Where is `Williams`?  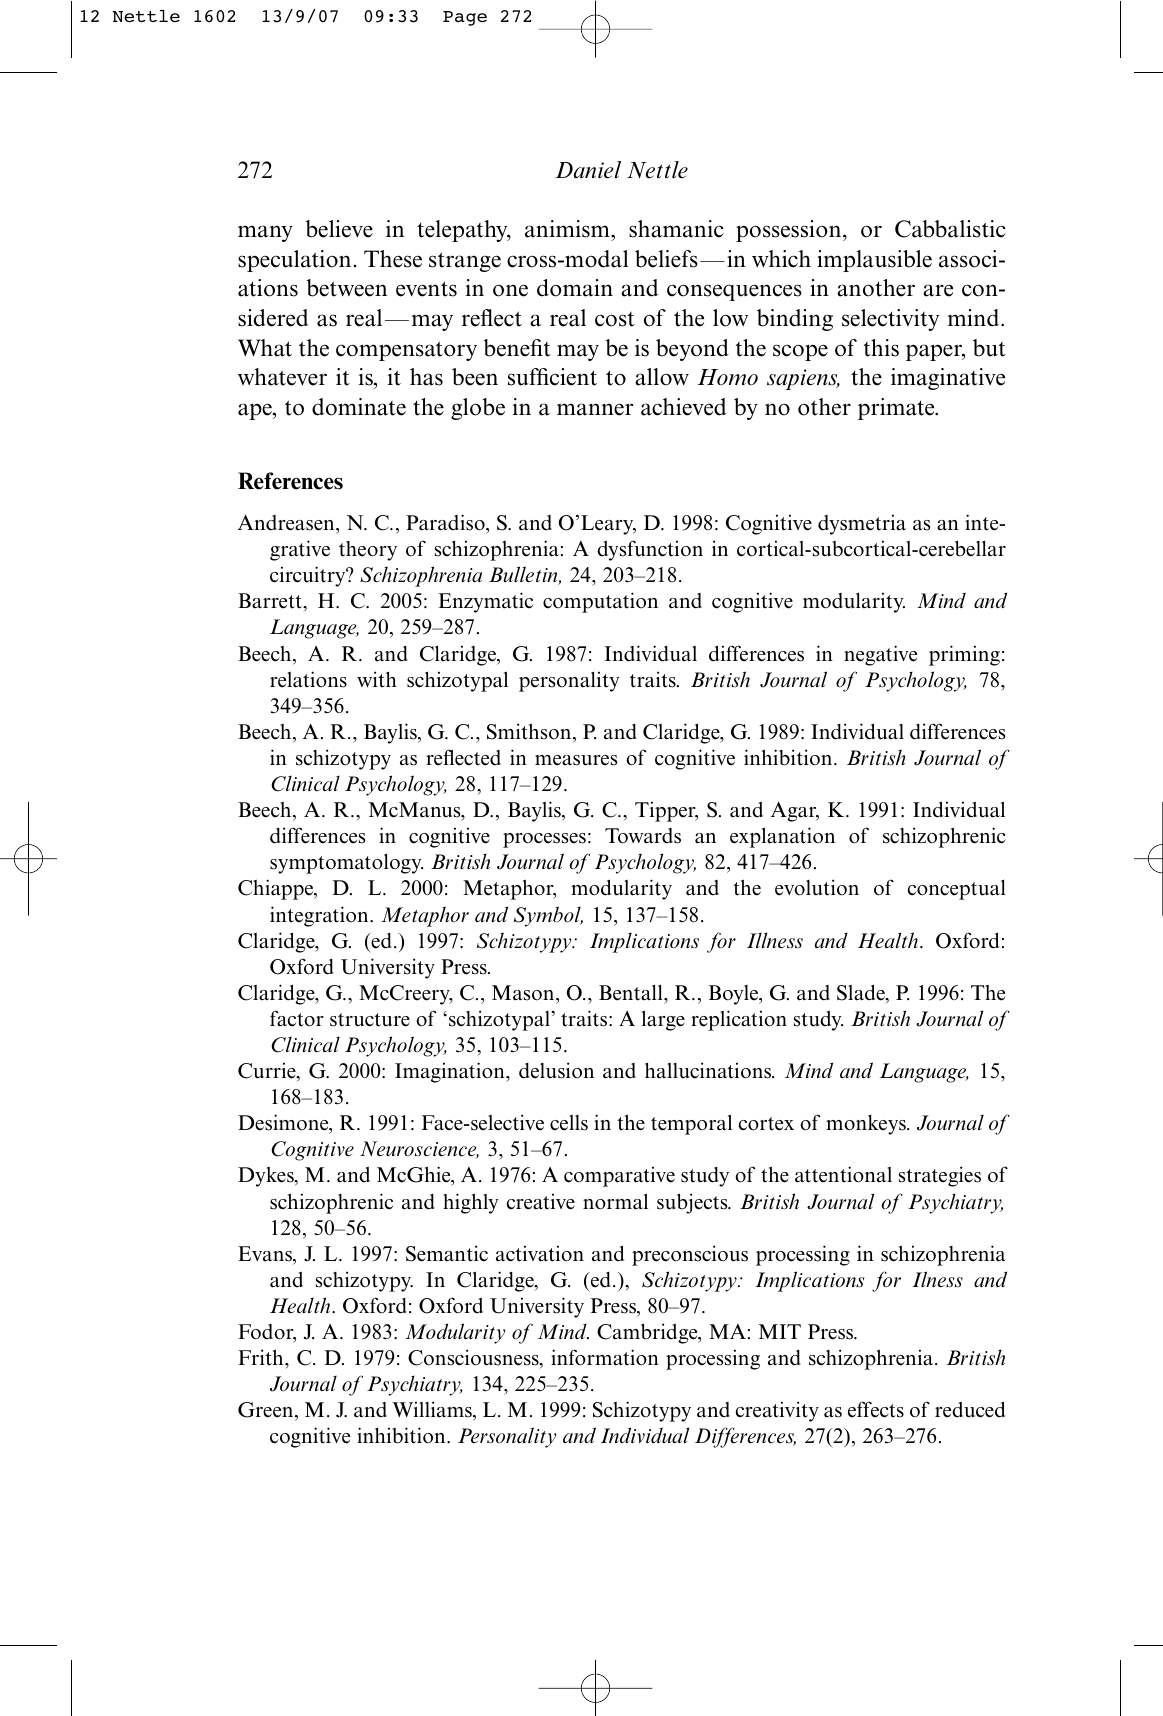 Williams is located at coordinates (433, 1411).
